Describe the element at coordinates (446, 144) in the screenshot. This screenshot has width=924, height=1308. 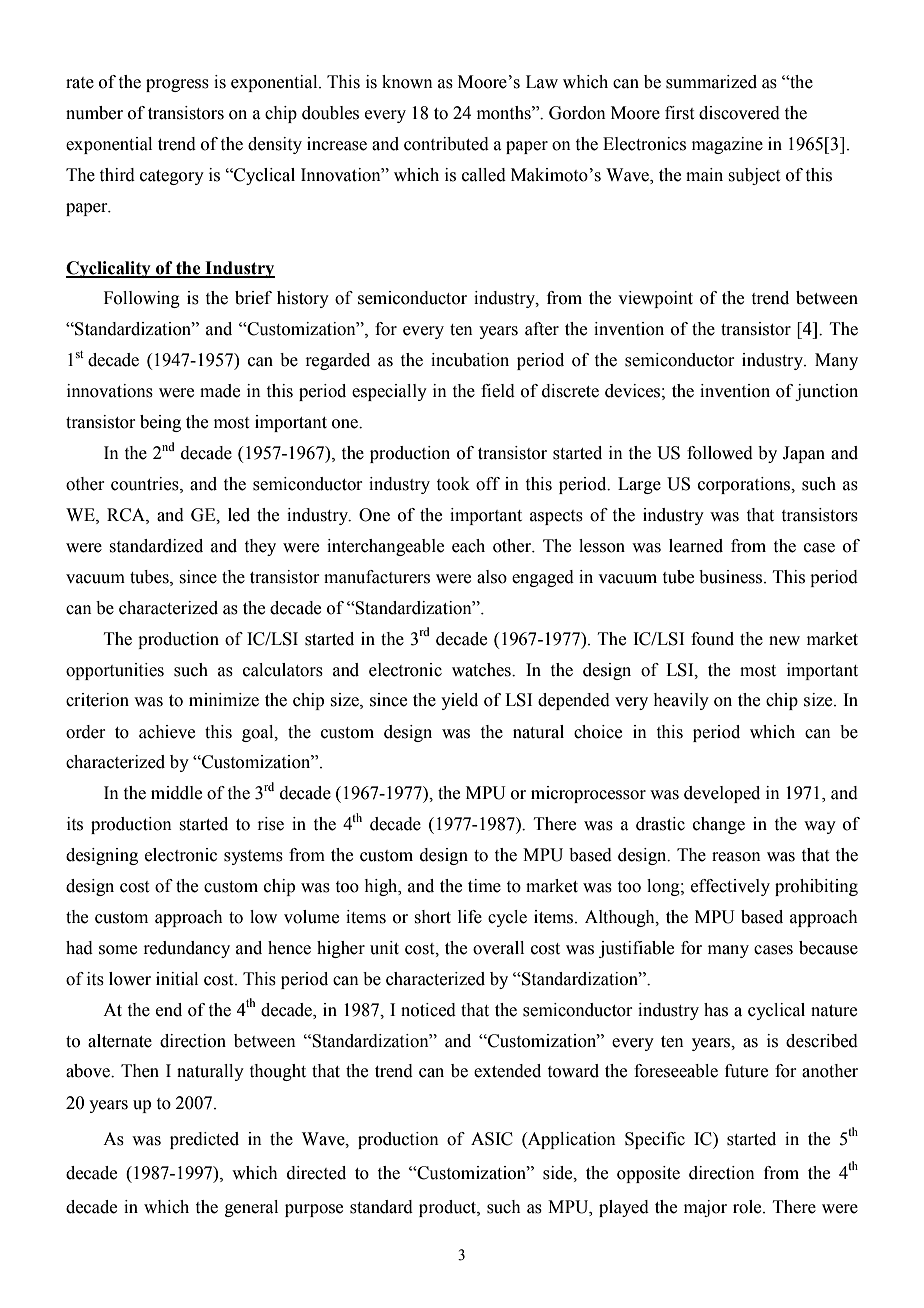
I see `contributed` at that location.
